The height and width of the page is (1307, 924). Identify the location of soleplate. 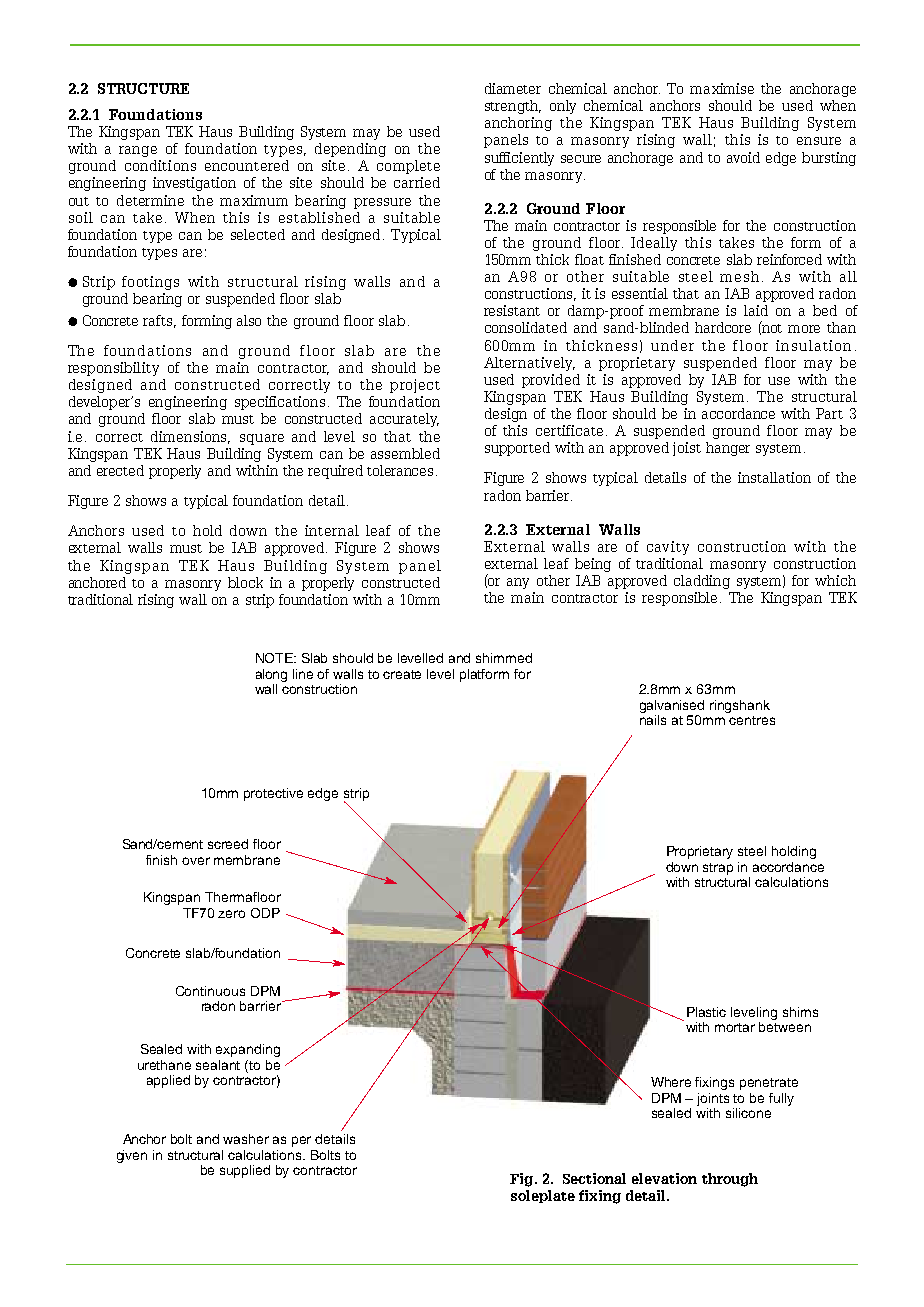
(543, 1196).
